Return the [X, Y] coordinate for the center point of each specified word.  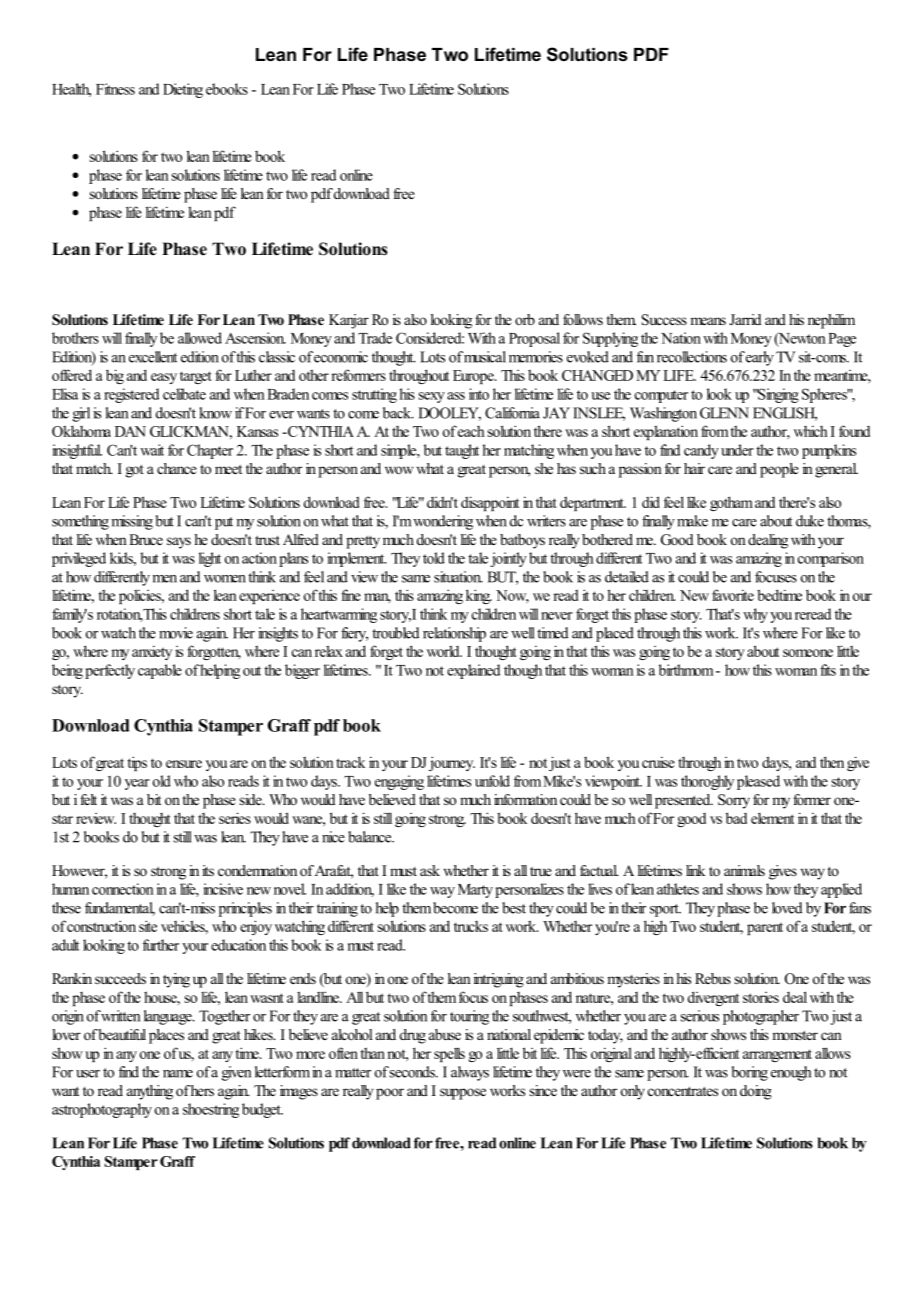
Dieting [183, 90]
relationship [454, 634]
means [708, 321]
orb [525, 319]
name [178, 1074]
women [225, 579]
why [755, 615]
